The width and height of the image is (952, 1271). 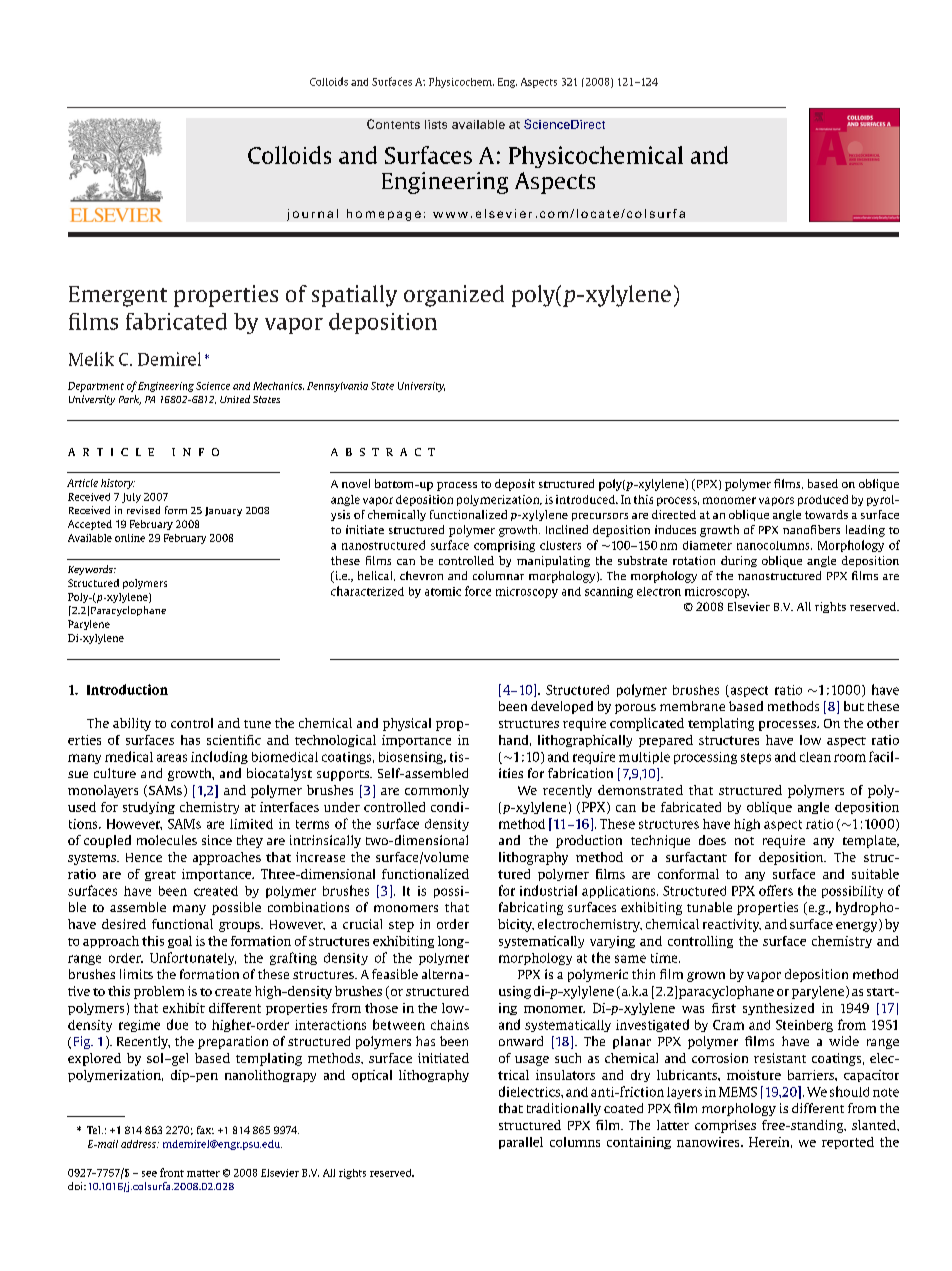 I want to click on commonly, so click(x=437, y=791).
